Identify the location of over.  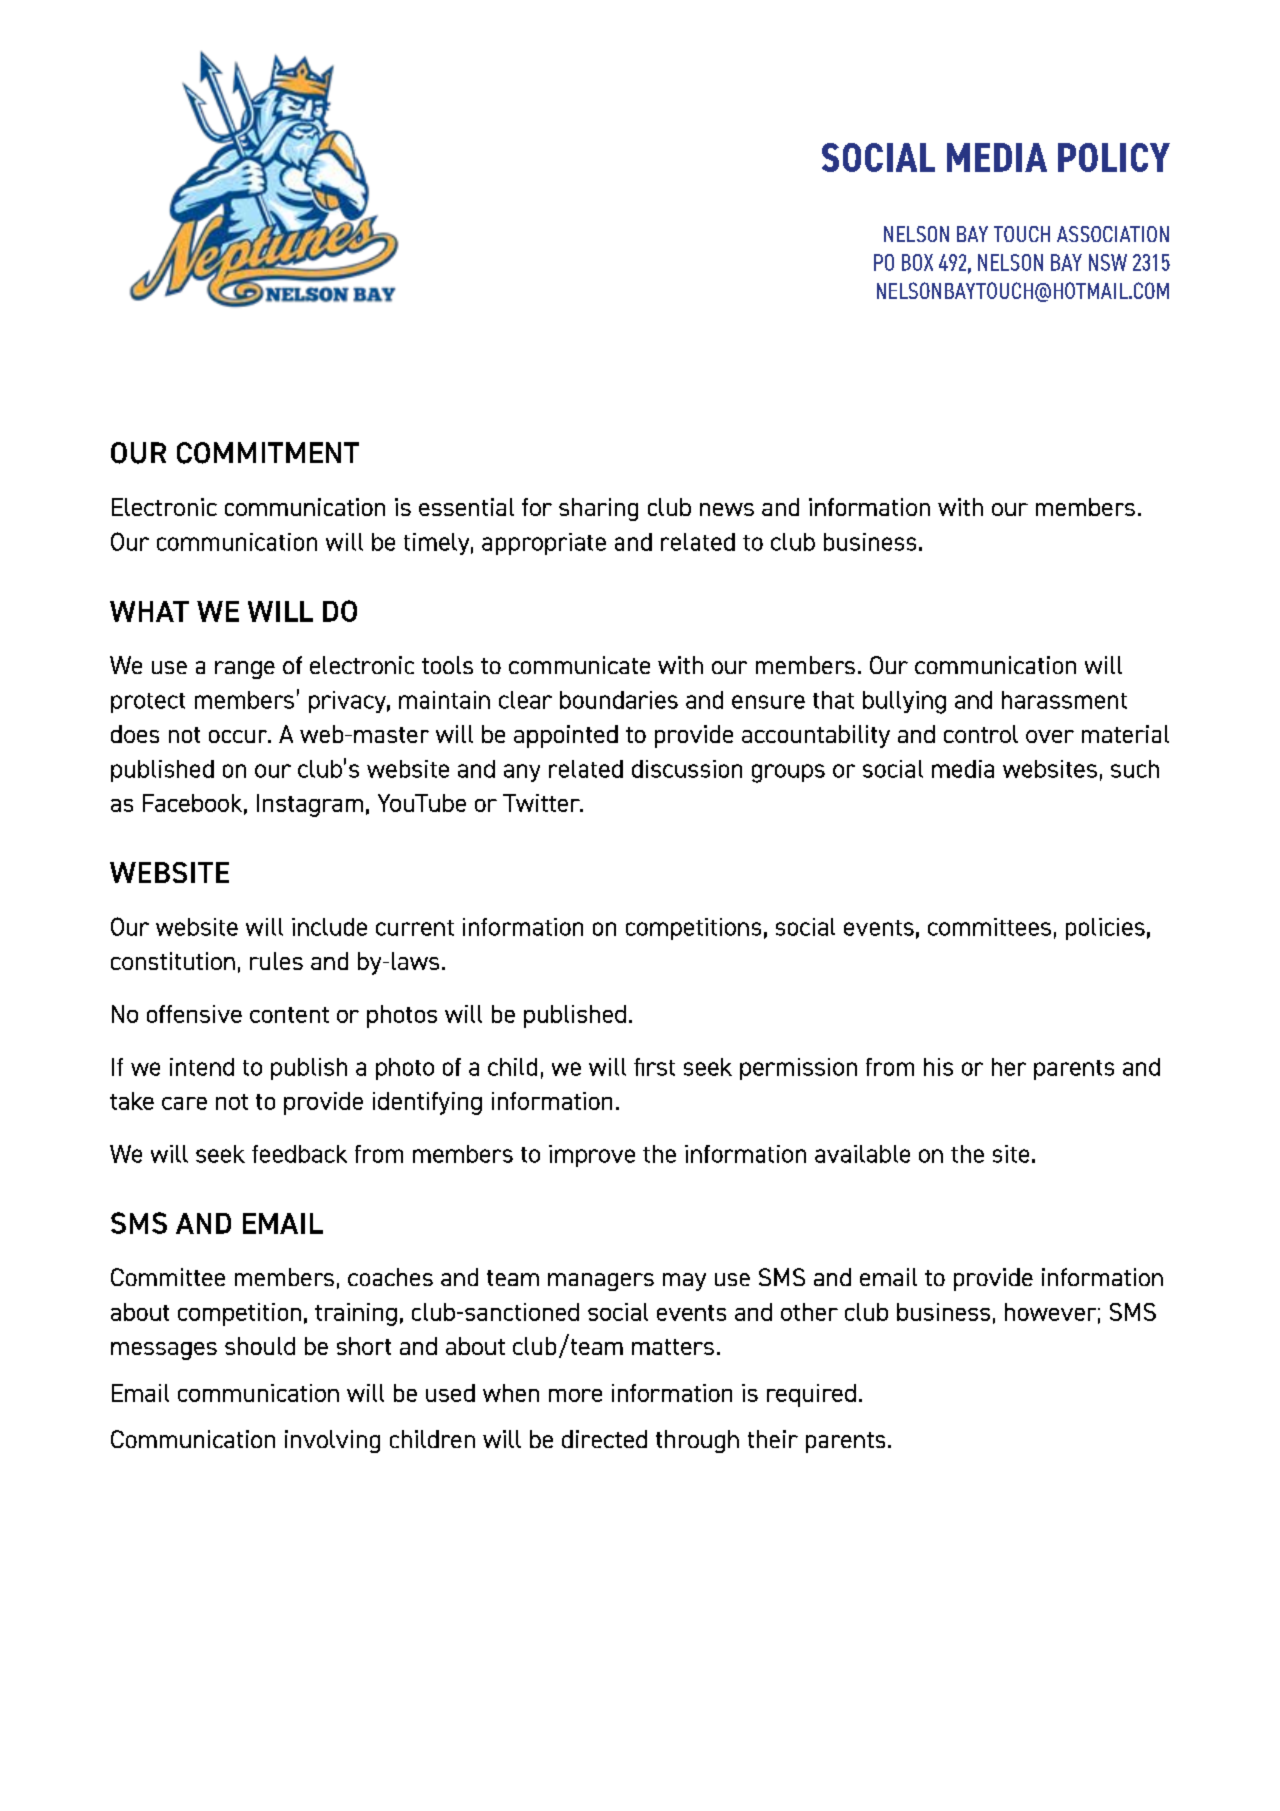
(1050, 736).
